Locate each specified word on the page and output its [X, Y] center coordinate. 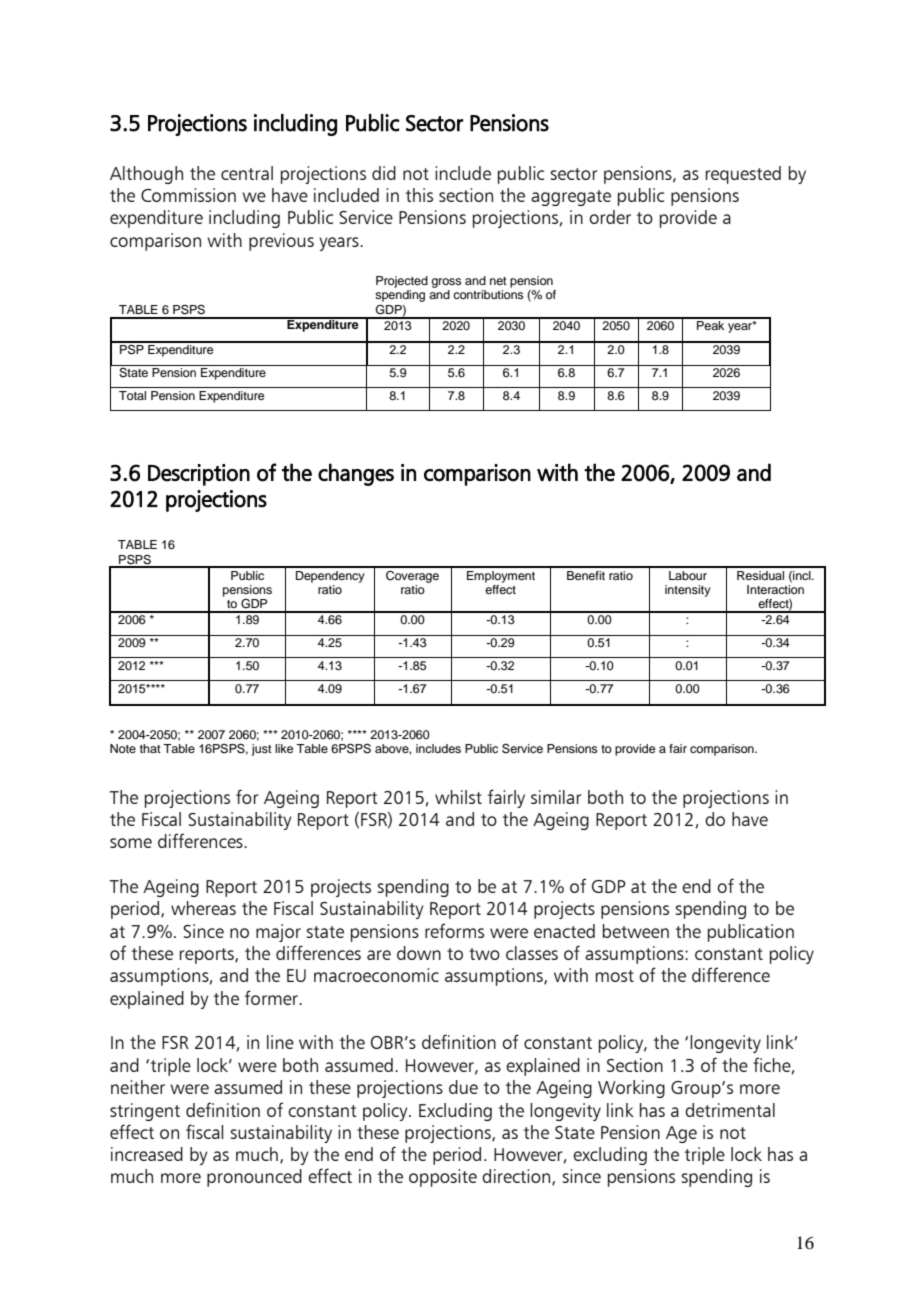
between [636, 931]
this [419, 195]
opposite [443, 1178]
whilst [458, 797]
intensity [688, 591]
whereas [203, 908]
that [150, 748]
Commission [188, 195]
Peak [711, 324]
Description [199, 475]
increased [147, 1154]
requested [743, 175]
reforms [454, 930]
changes [356, 474]
